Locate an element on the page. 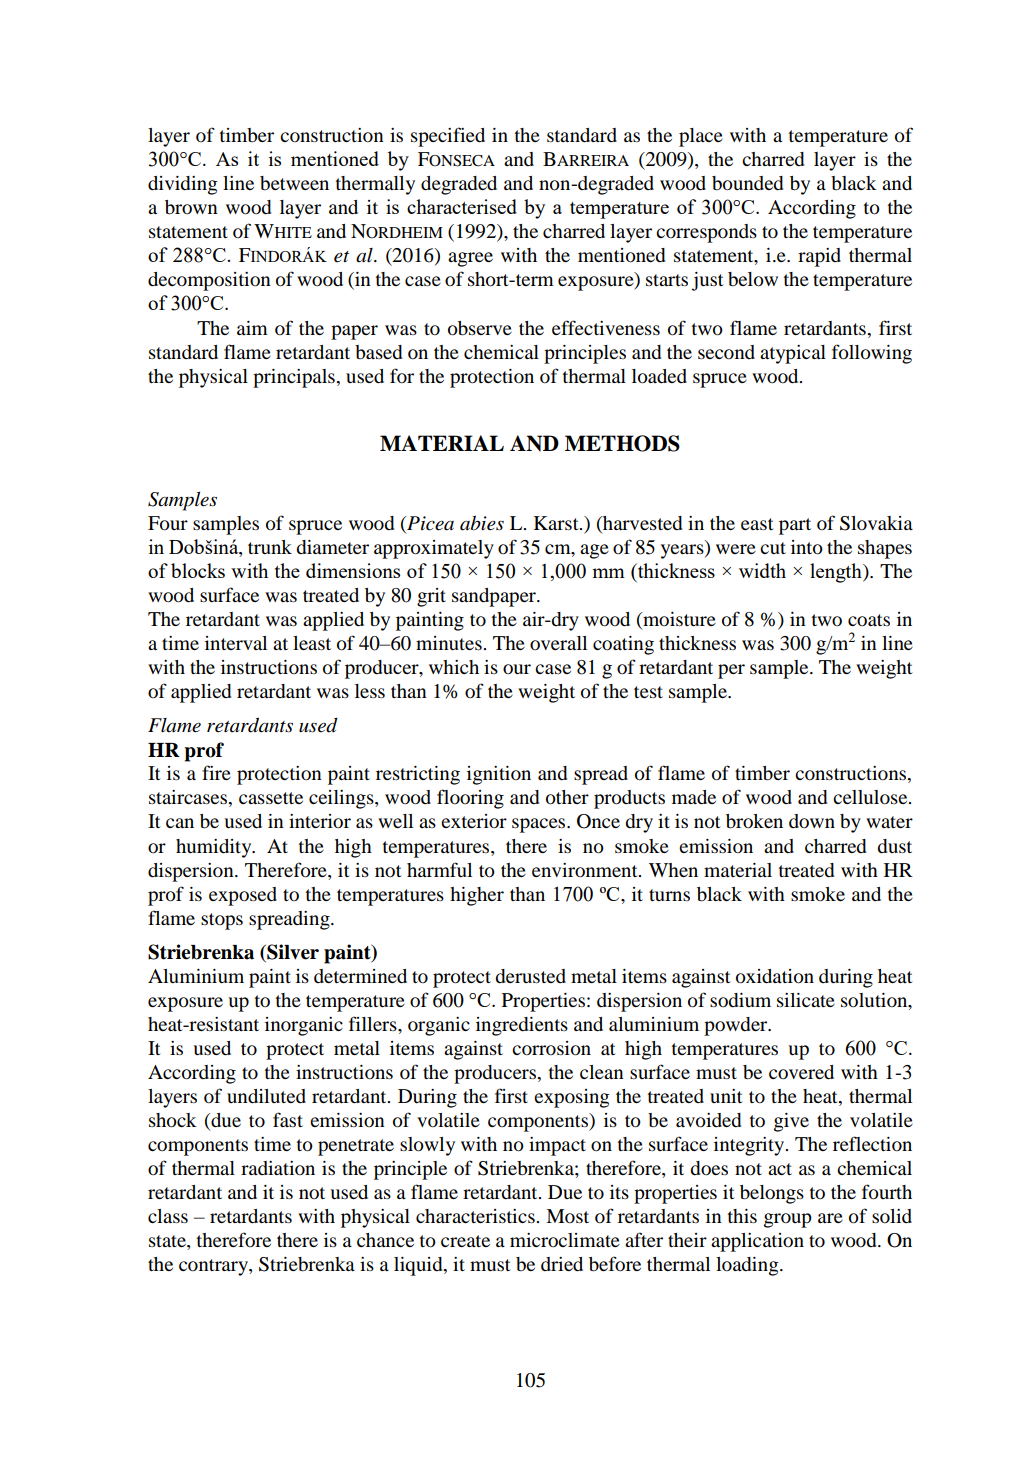  down is located at coordinates (812, 821).
